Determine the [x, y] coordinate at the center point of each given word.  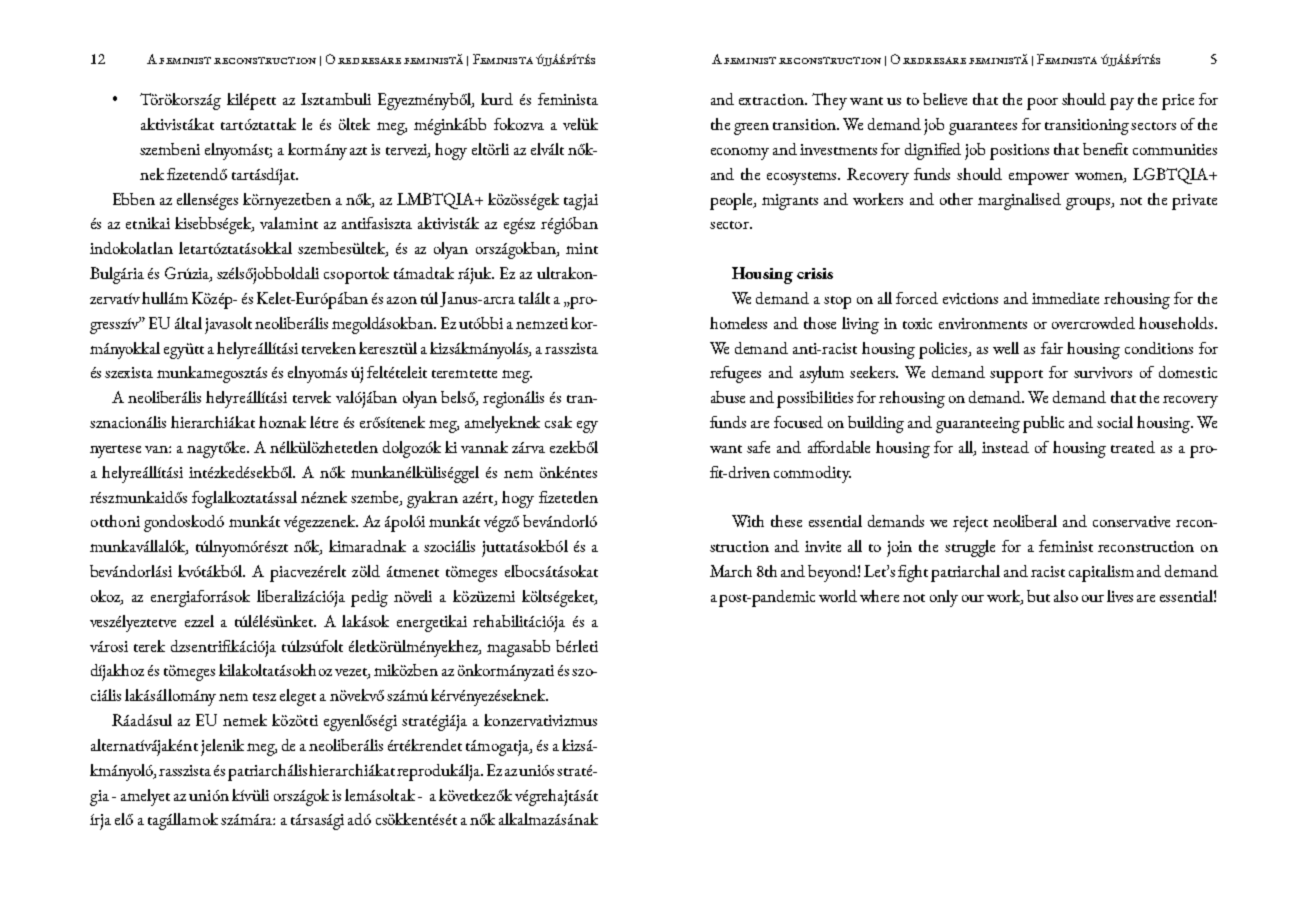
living [860, 325]
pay [1122, 104]
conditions [1159, 348]
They [829, 101]
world [838, 596]
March [731, 571]
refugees [735, 374]
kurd [497, 99]
